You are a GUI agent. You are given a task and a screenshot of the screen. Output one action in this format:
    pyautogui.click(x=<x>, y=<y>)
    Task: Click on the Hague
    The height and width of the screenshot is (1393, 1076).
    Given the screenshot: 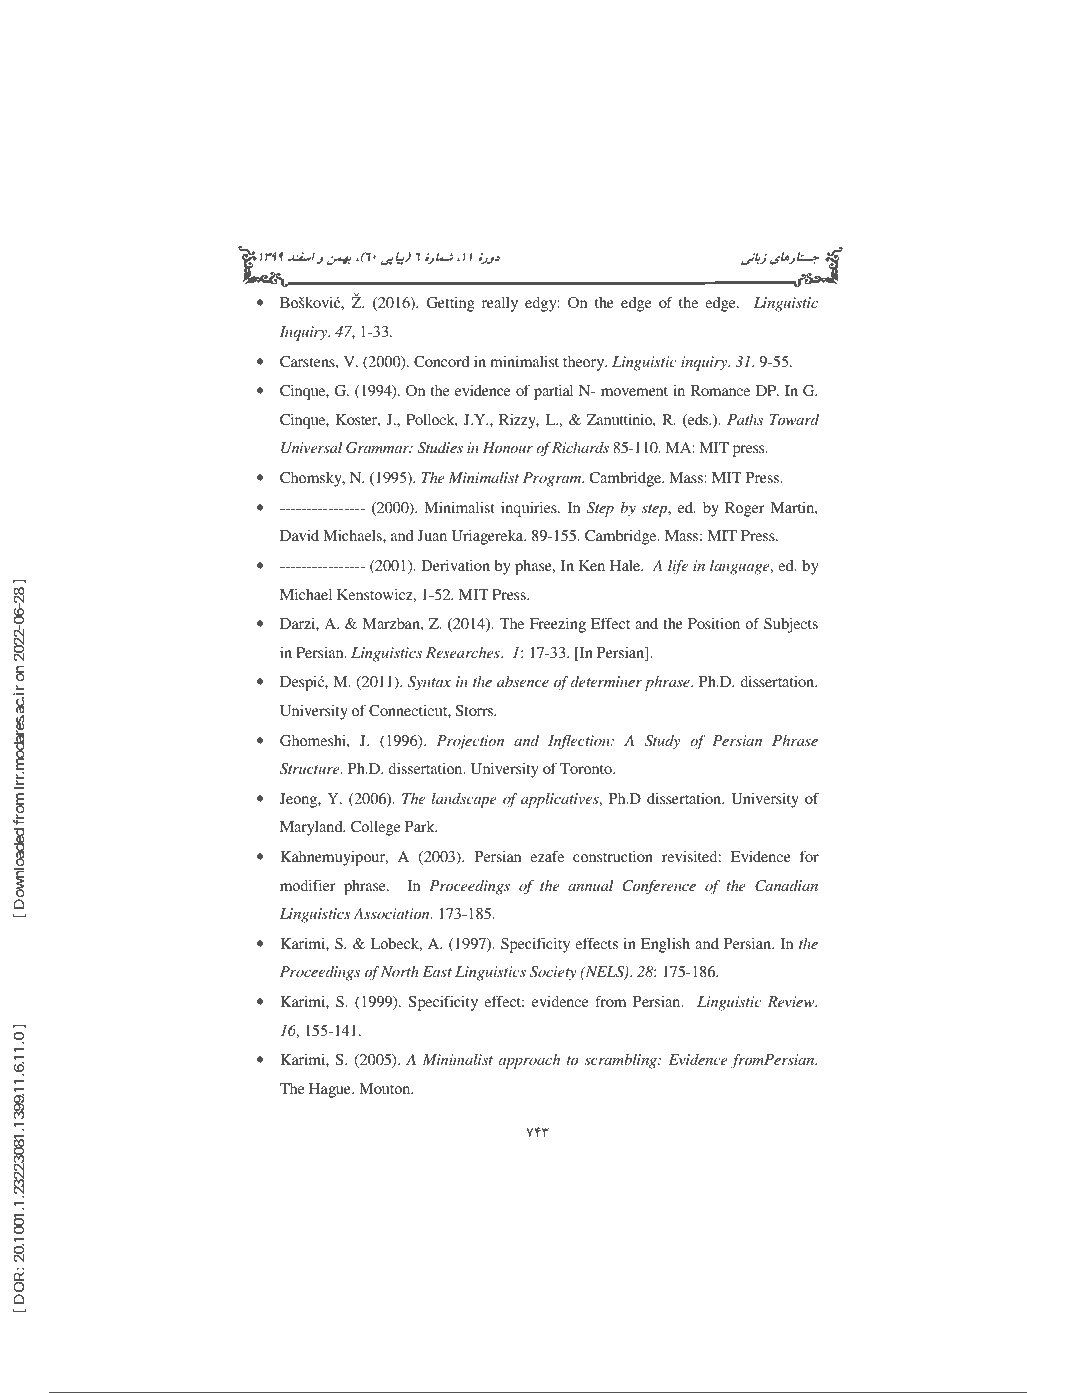 What is the action you would take?
    pyautogui.click(x=331, y=1090)
